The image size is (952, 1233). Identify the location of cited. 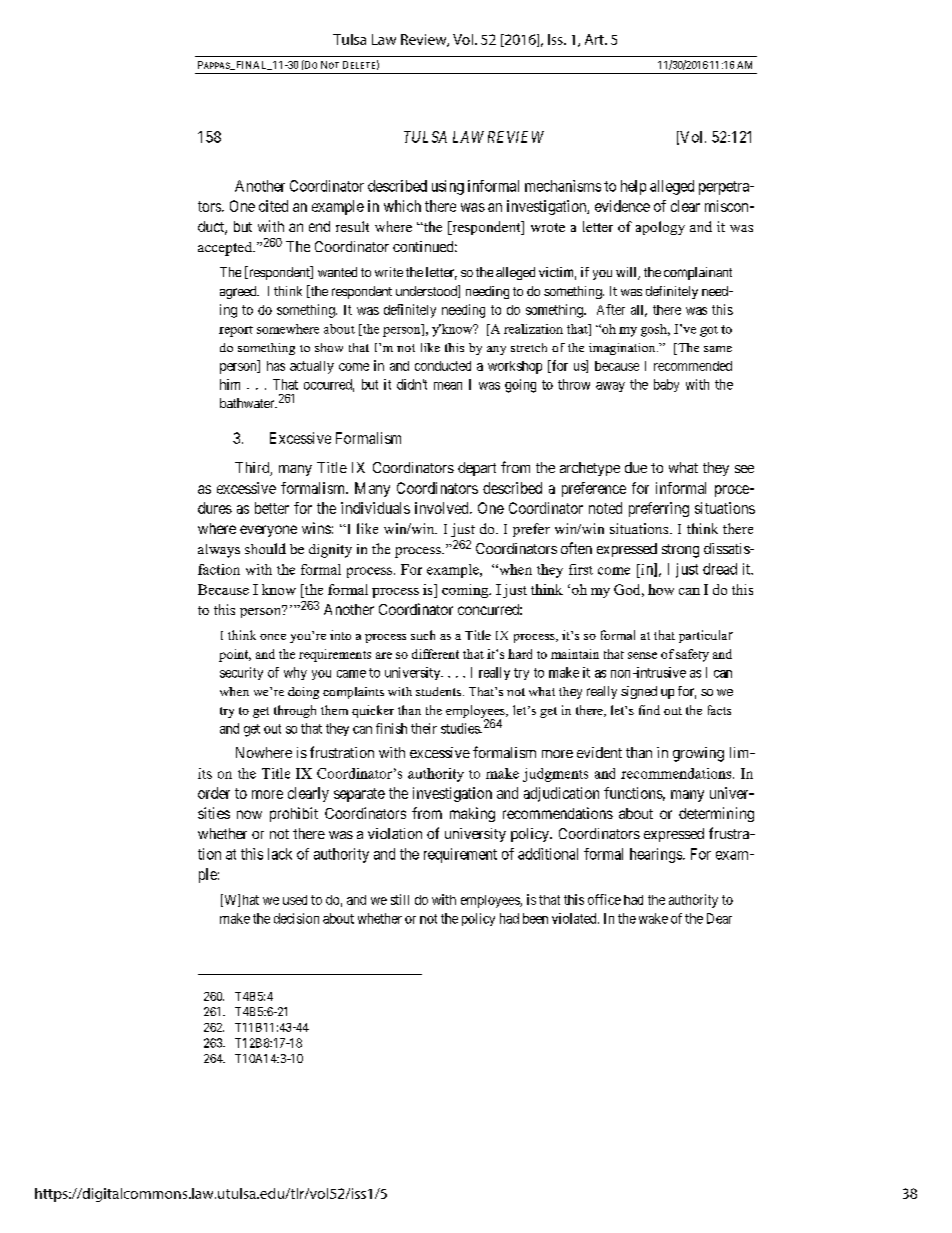
(273, 206).
